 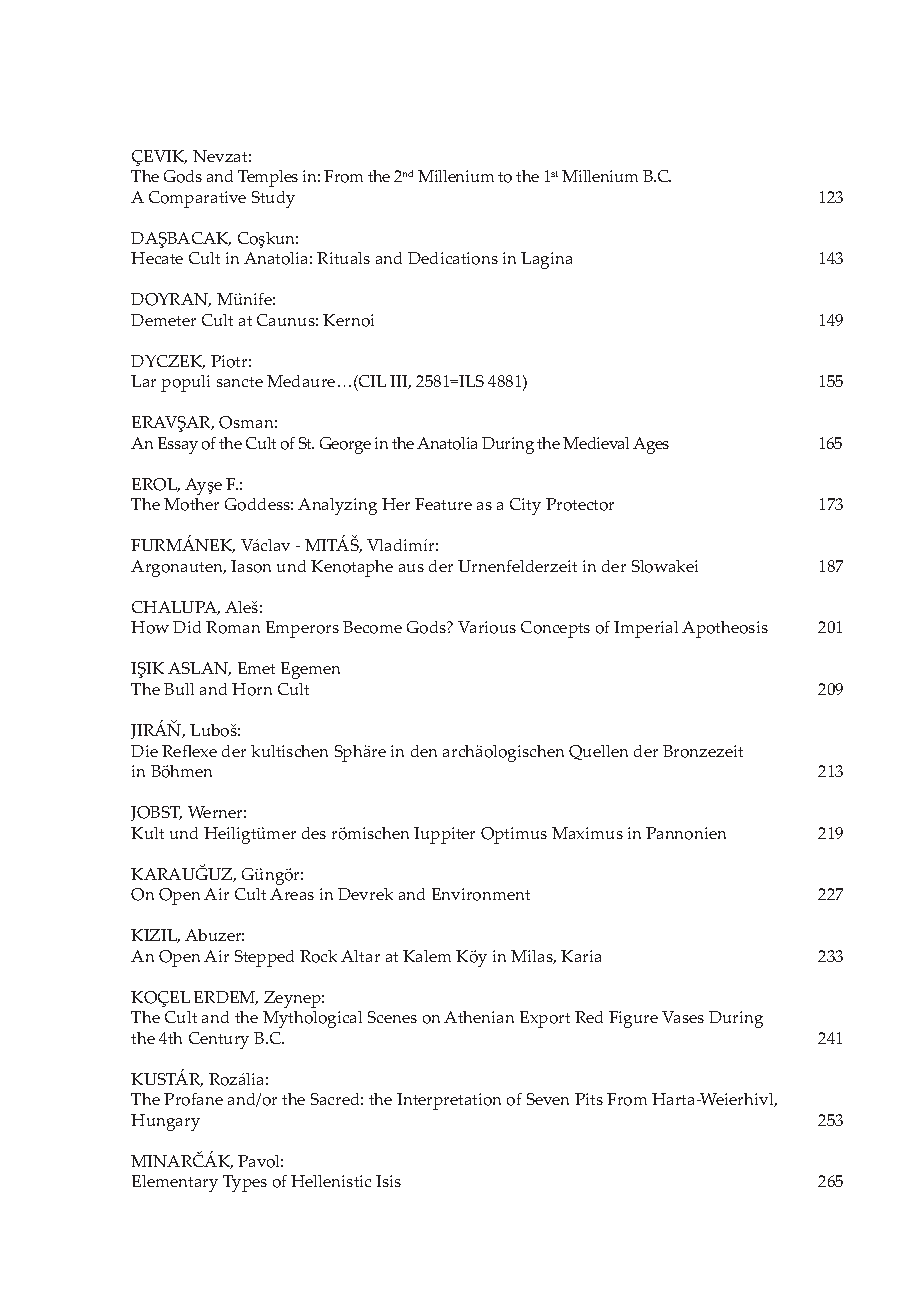 What do you see at coordinates (388, 1181) in the screenshot?
I see `Isis` at bounding box center [388, 1181].
